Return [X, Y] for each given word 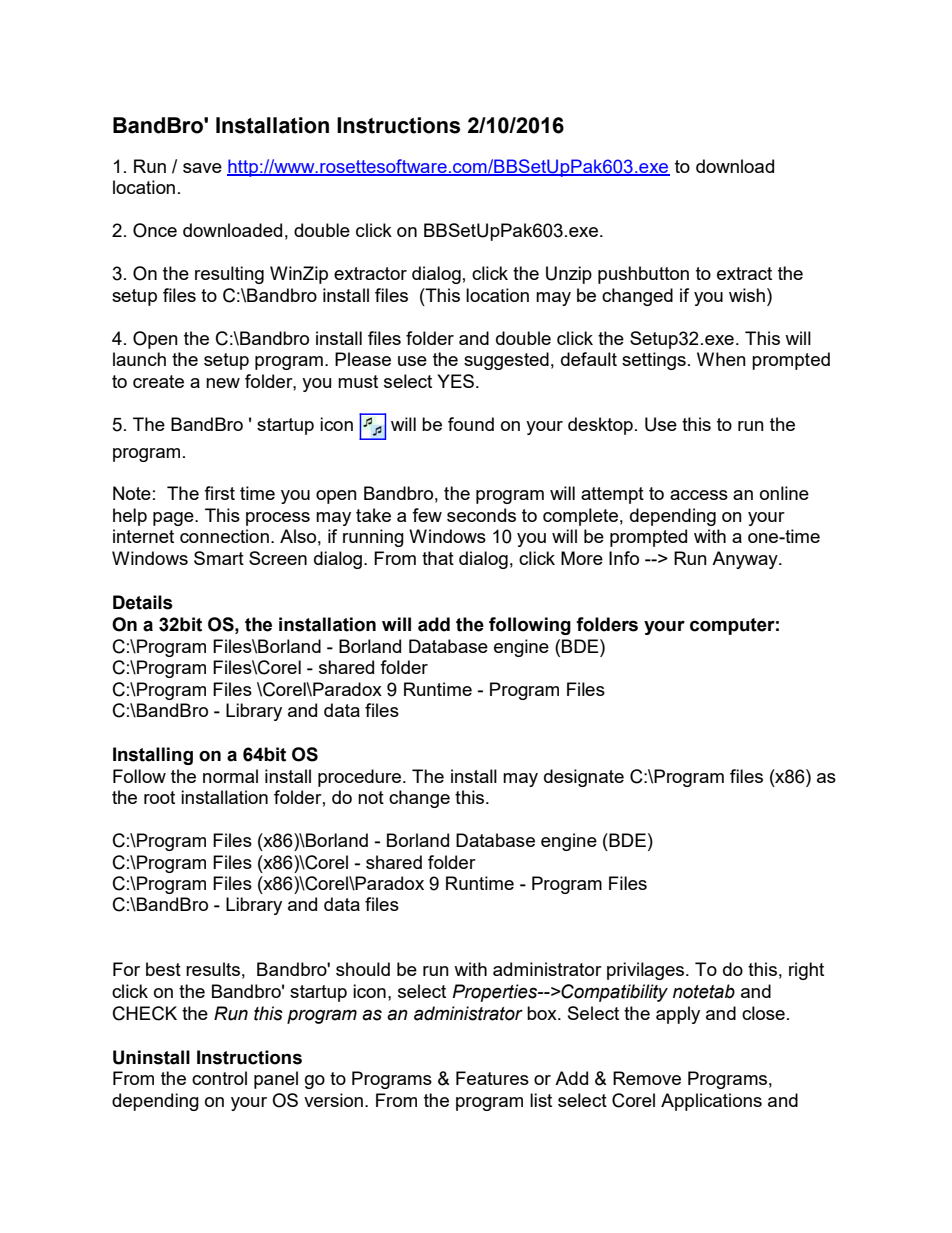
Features [492, 1078]
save [202, 168]
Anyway [746, 560]
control [219, 1078]
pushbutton [643, 275]
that [438, 558]
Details [143, 602]
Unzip [569, 275]
